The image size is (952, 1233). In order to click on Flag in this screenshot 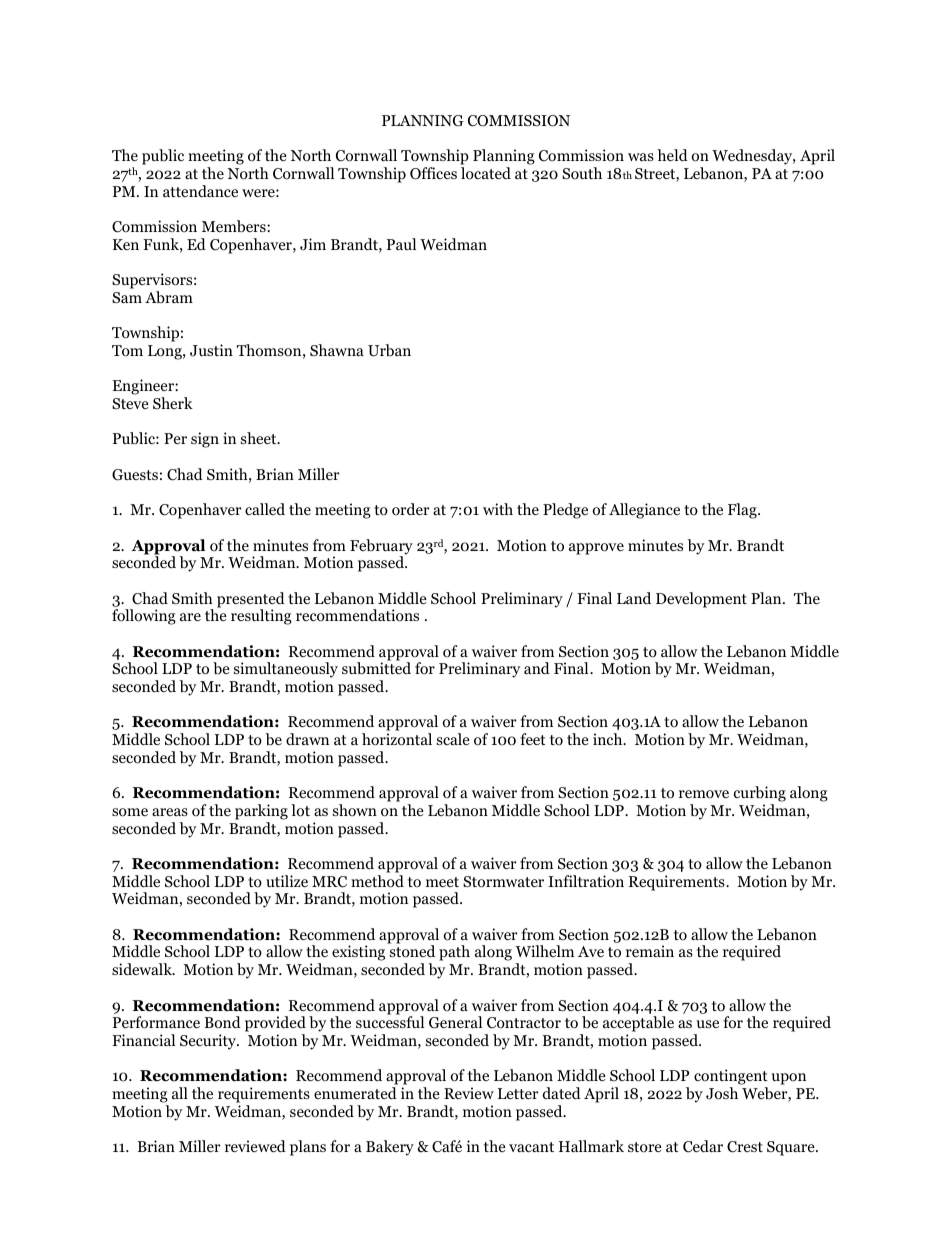, I will do `click(743, 511)`.
